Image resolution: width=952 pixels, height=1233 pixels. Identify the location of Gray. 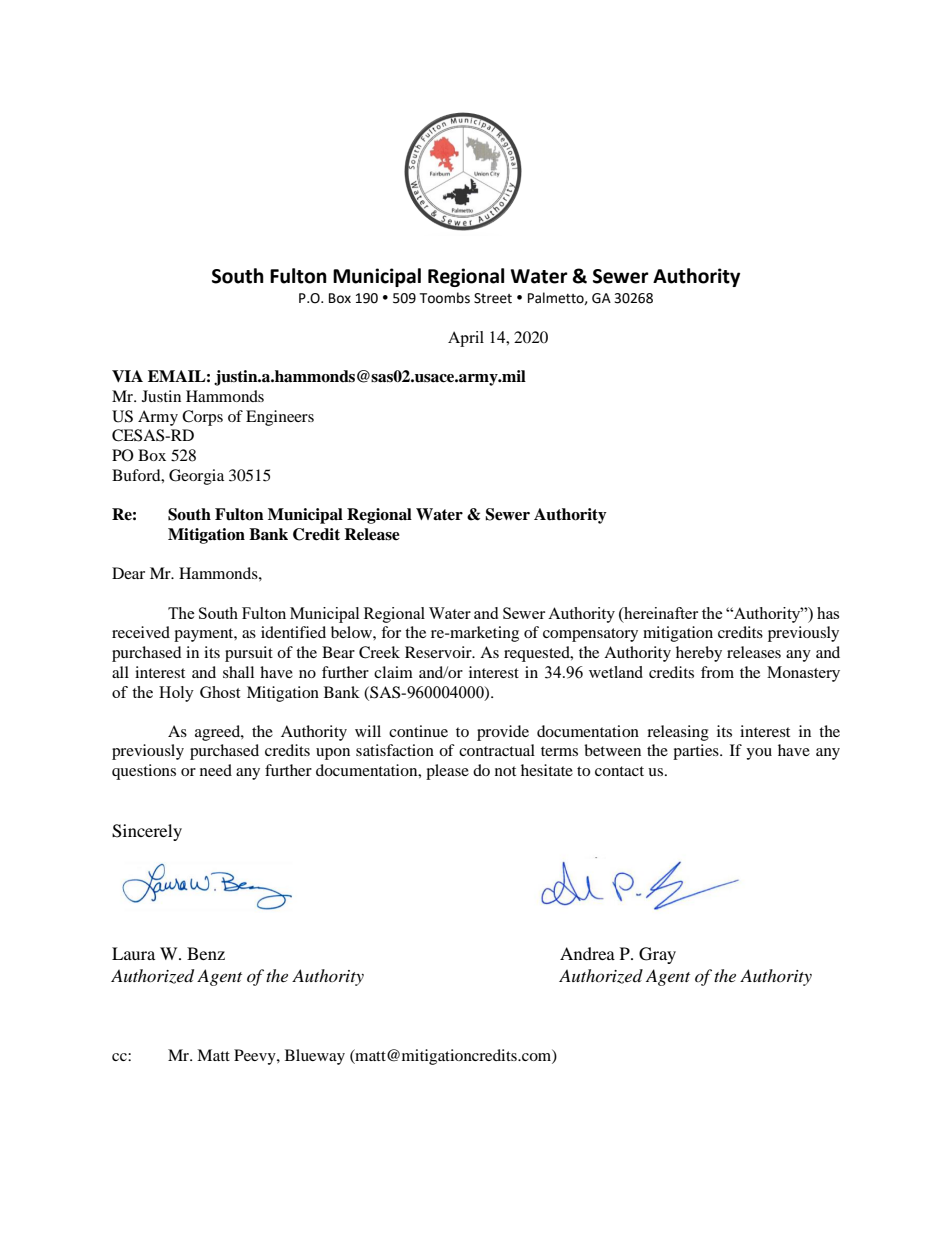
(657, 955).
